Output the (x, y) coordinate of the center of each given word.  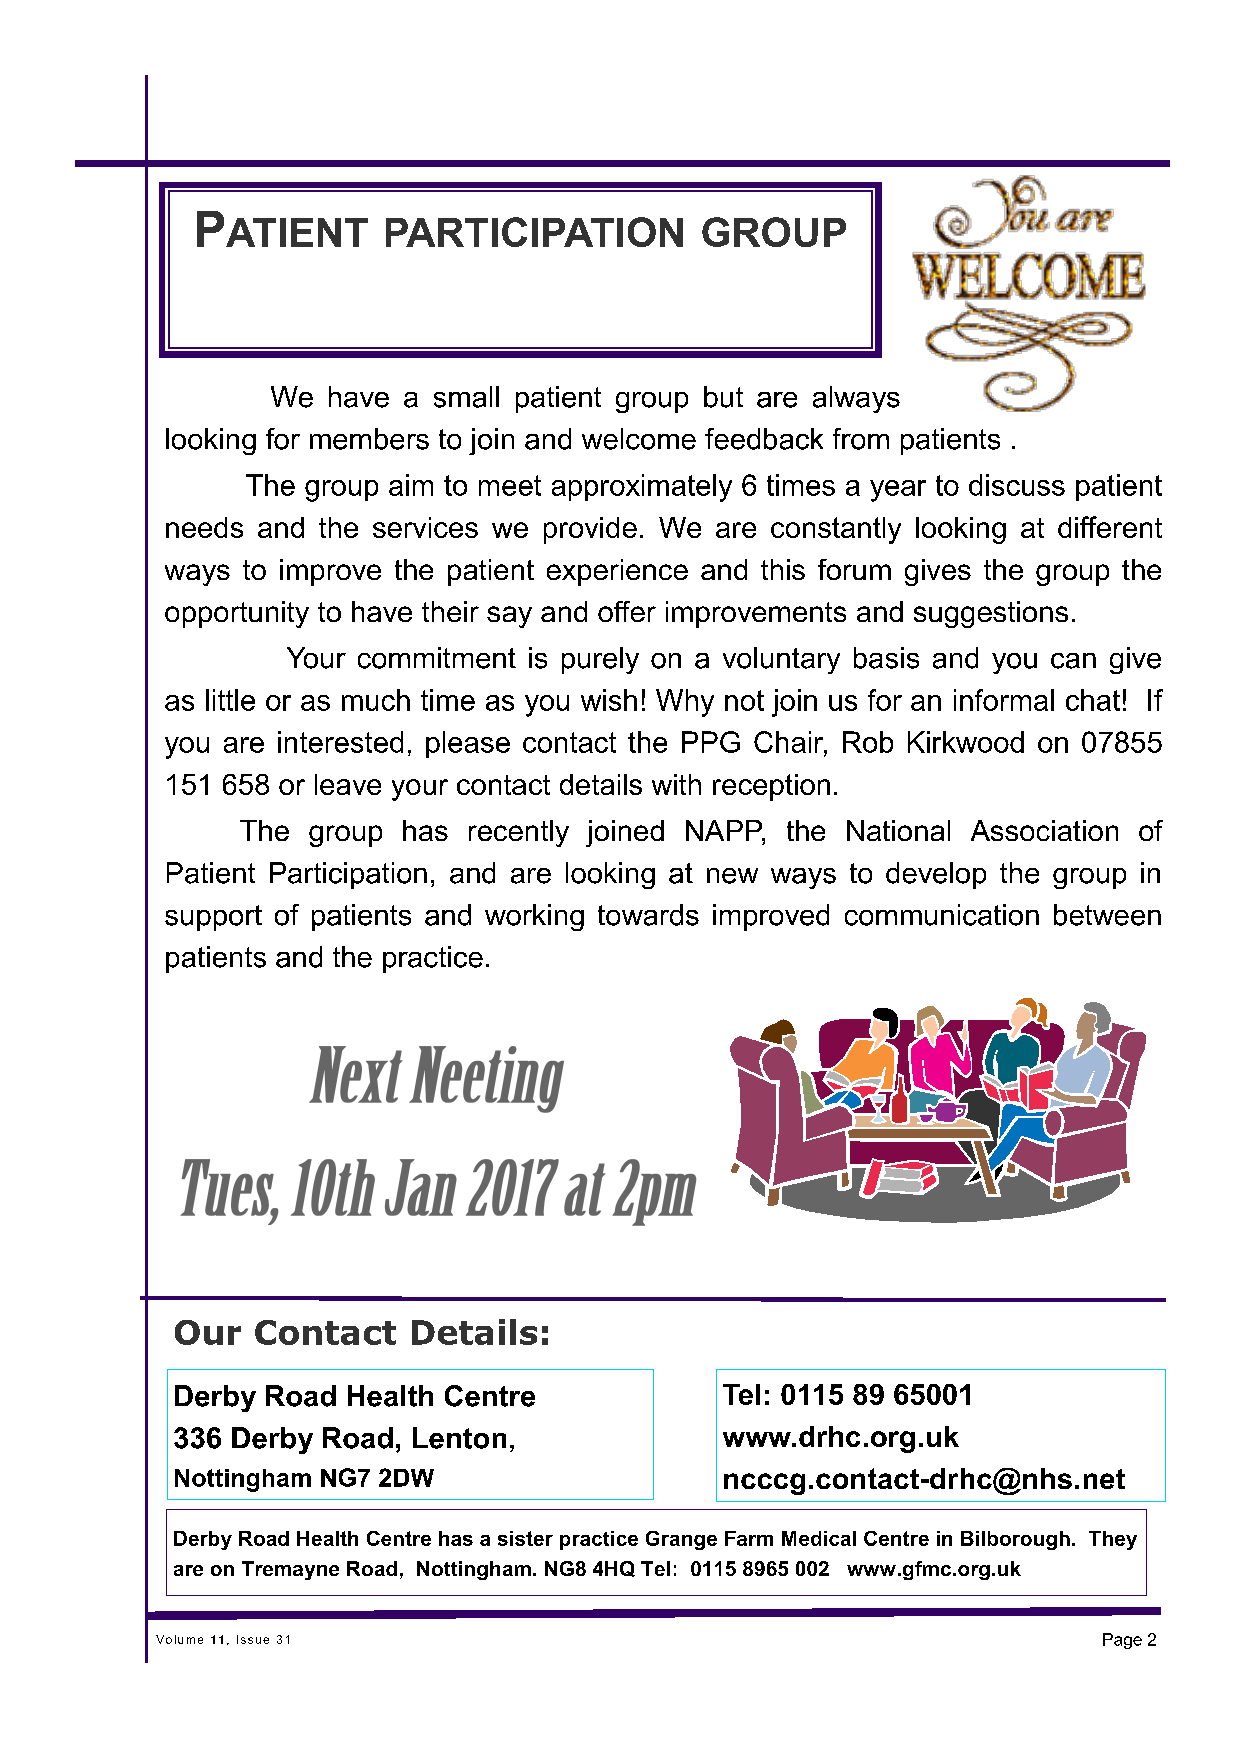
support (213, 918)
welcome (639, 439)
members (369, 439)
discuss (1017, 485)
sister (525, 1538)
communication (942, 915)
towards (648, 915)
